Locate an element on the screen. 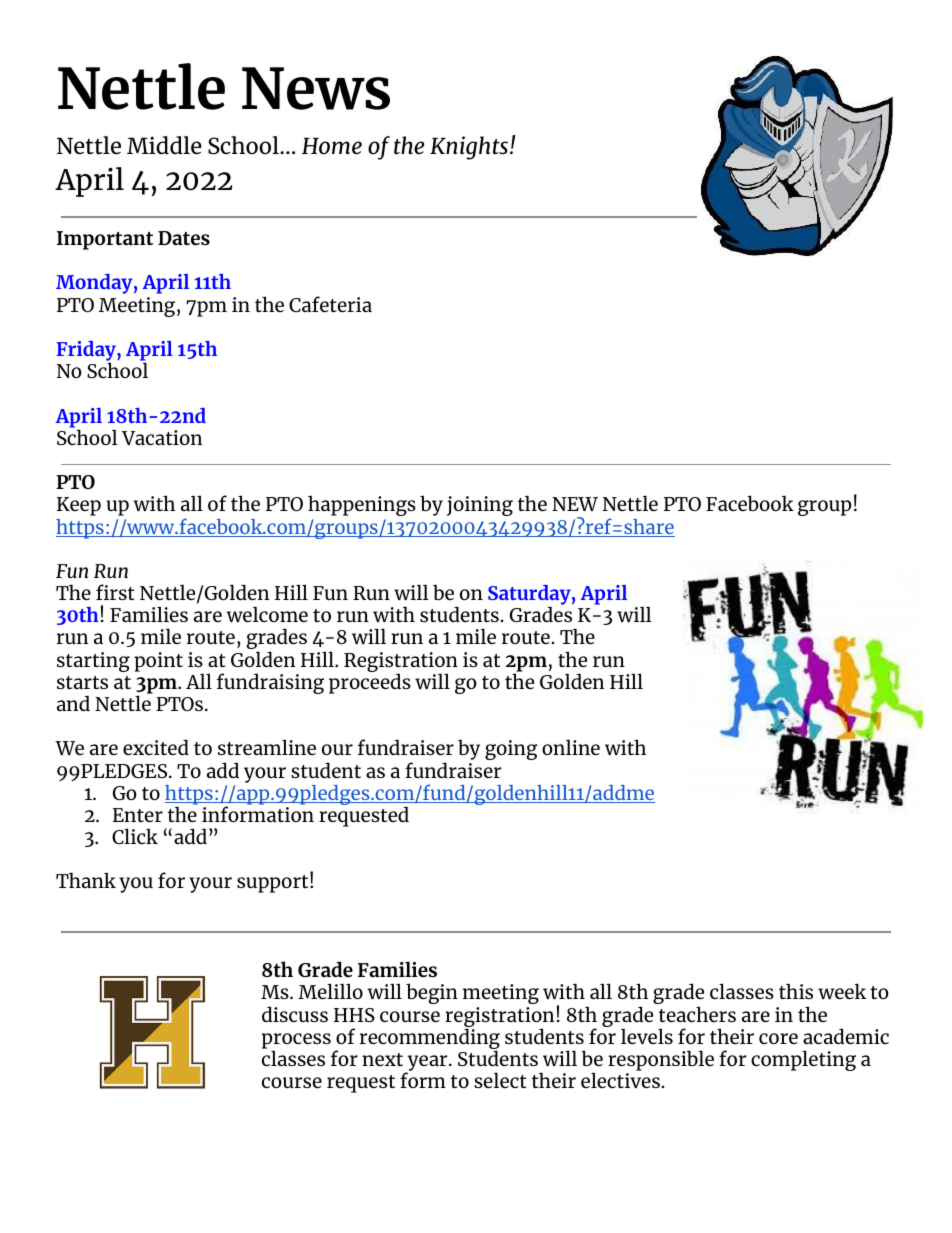 Image resolution: width=952 pixels, height=1233 pixels. first is located at coordinates (115, 592).
